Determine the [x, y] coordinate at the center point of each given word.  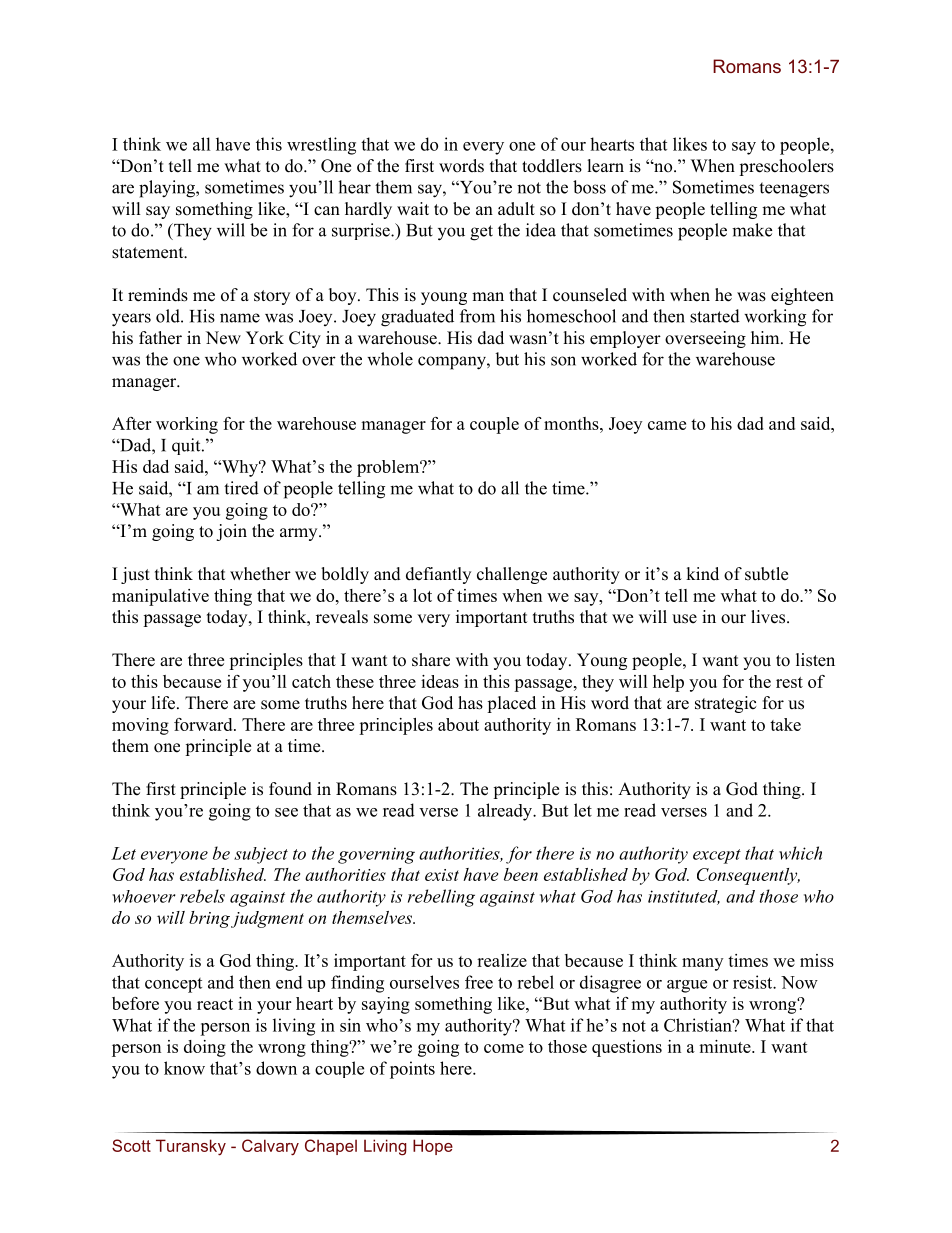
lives [769, 617]
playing [168, 189]
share [431, 660]
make [752, 230]
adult [516, 209]
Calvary [270, 1147]
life [165, 703]
